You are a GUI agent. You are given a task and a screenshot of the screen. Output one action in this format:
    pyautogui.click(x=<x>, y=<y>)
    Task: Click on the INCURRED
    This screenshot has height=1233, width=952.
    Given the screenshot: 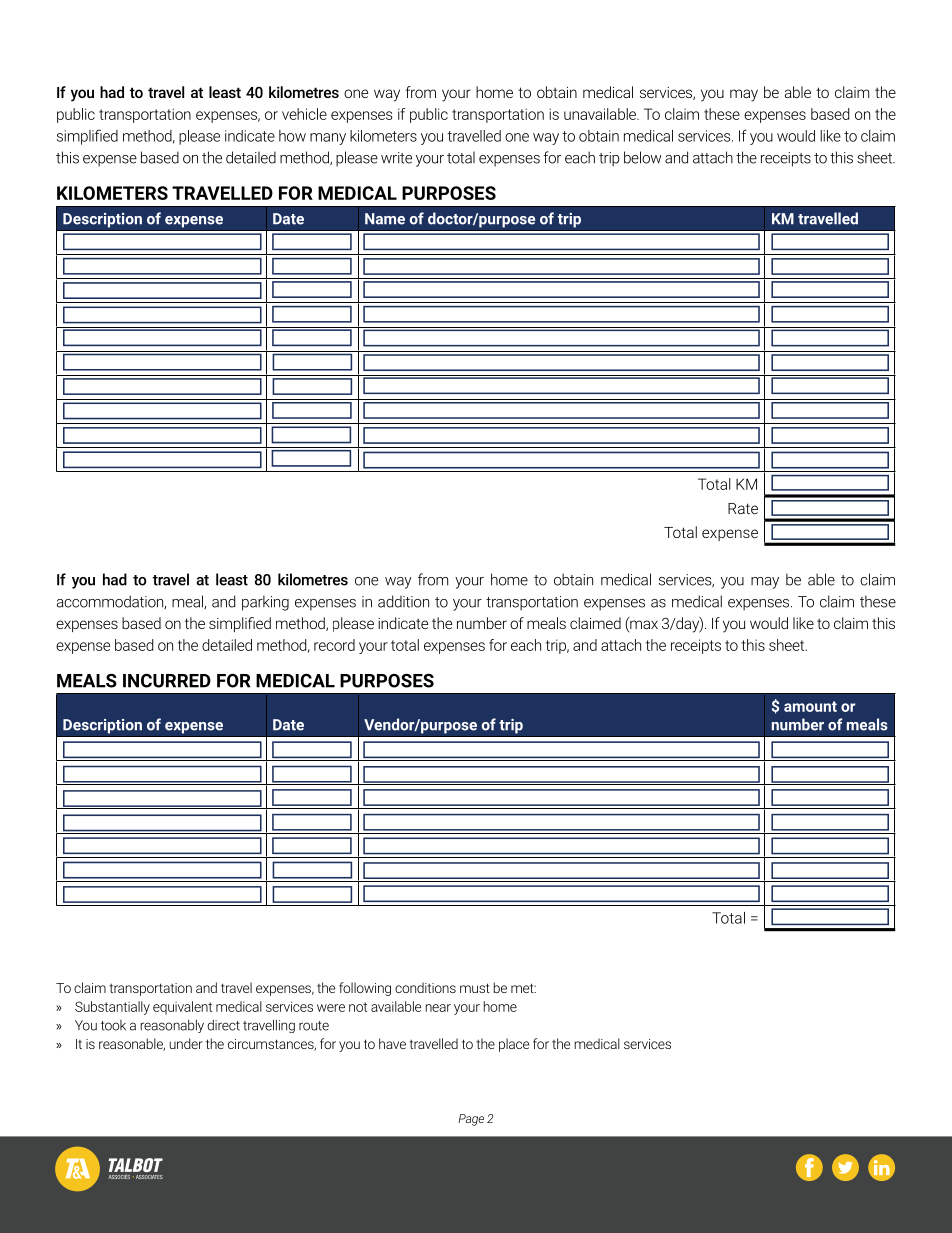 What is the action you would take?
    pyautogui.click(x=167, y=680)
